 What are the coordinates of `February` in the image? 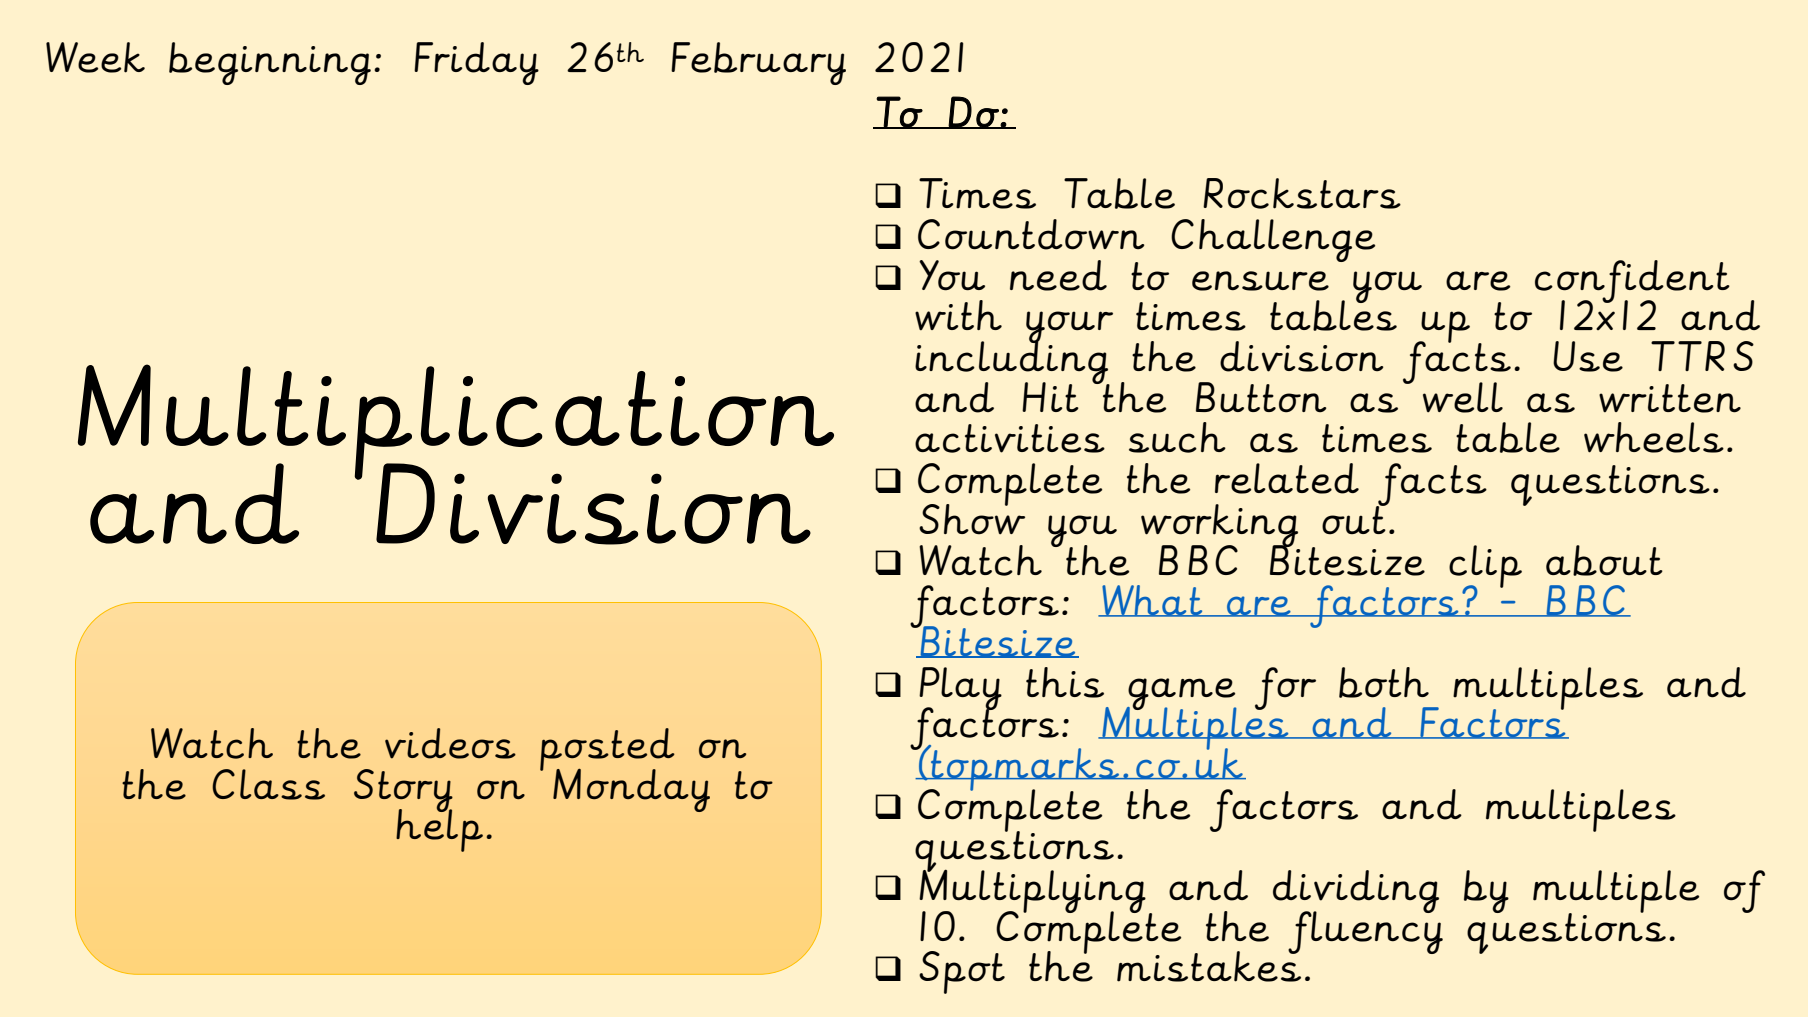 It's located at (758, 63).
